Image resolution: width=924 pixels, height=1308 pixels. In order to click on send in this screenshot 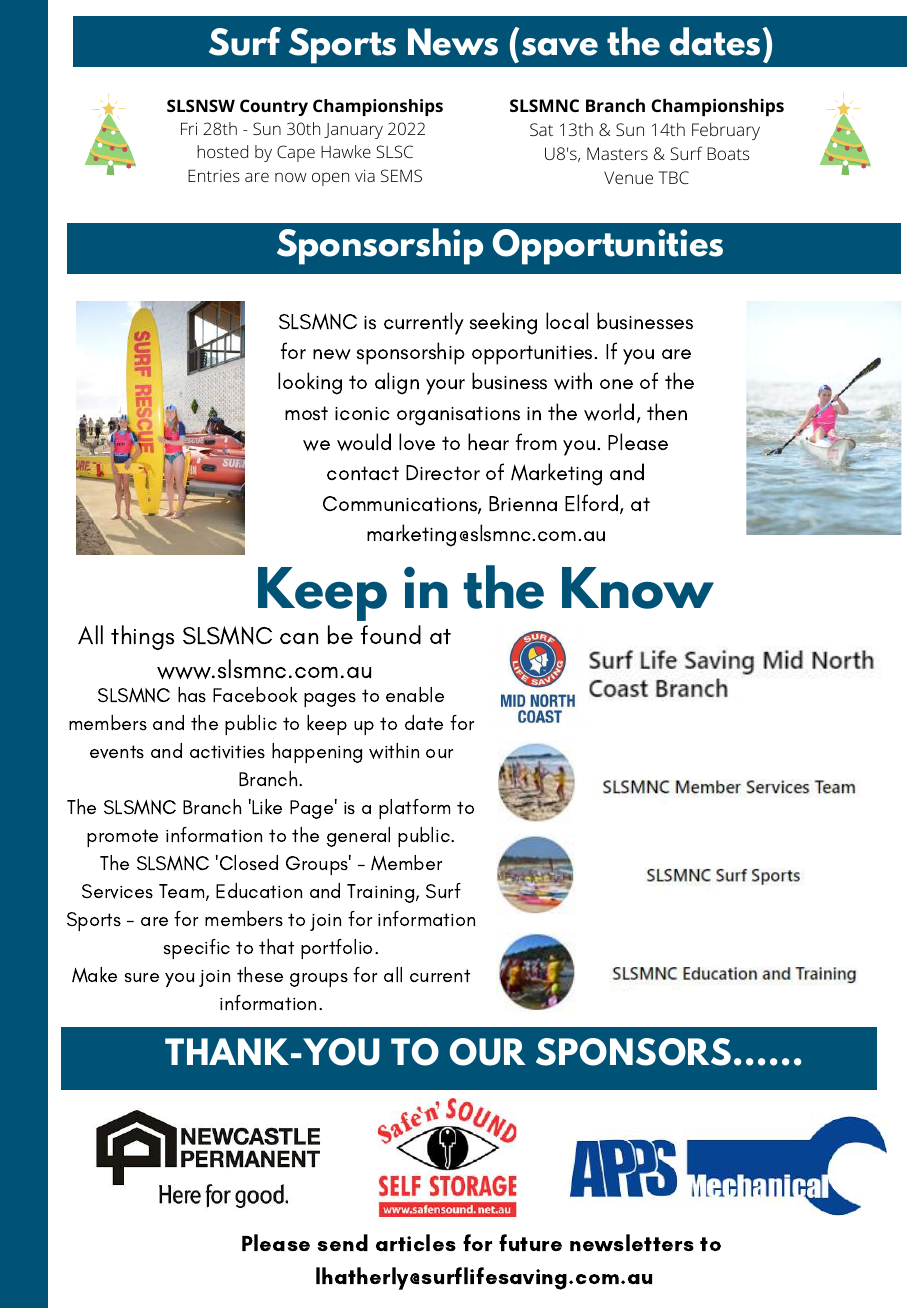, I will do `click(342, 1242)`.
